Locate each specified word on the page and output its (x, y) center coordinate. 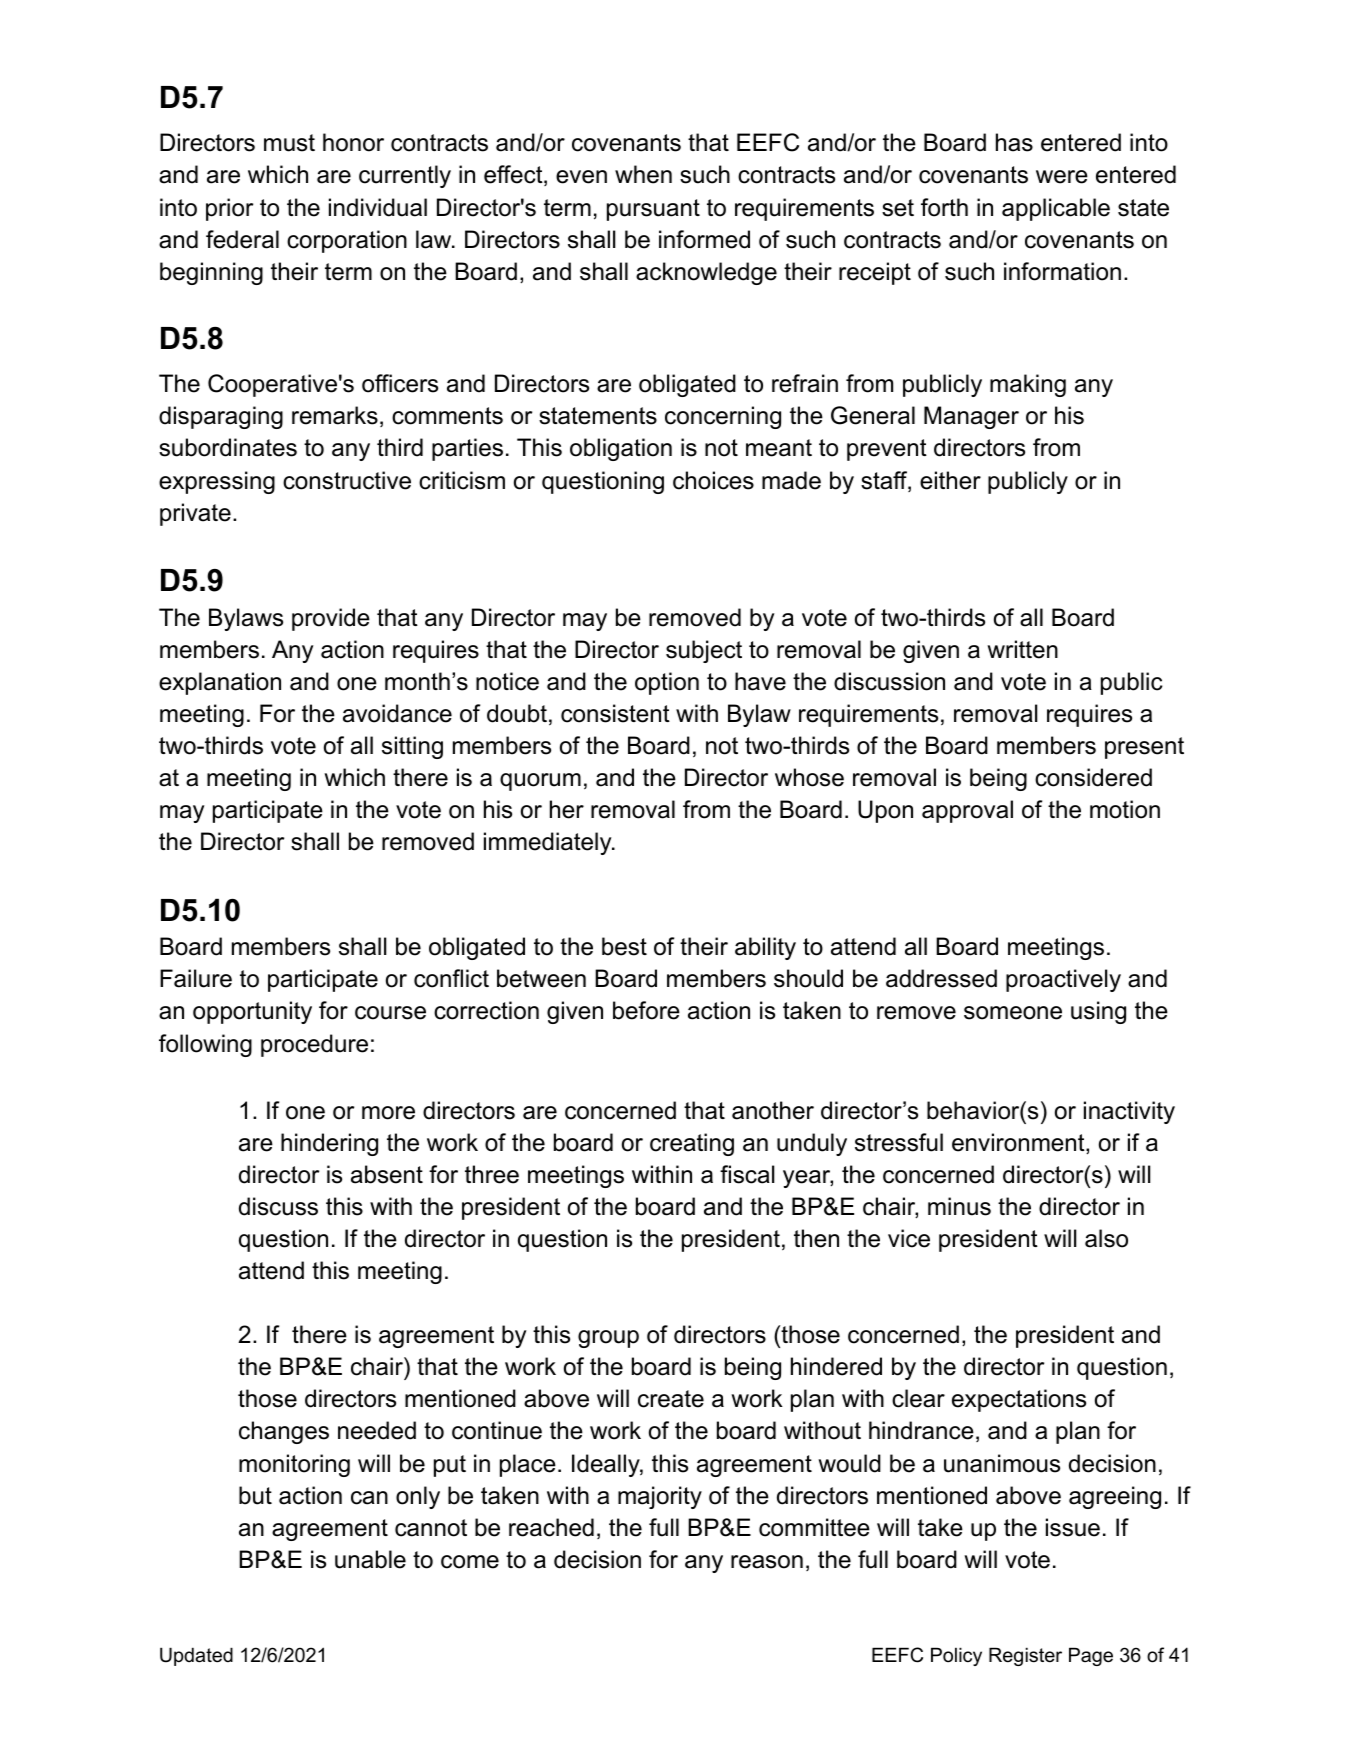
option (667, 683)
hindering (329, 1144)
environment (1019, 1143)
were (1062, 177)
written (1022, 649)
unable (370, 1559)
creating (692, 1144)
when (643, 174)
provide (331, 619)
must (289, 143)
